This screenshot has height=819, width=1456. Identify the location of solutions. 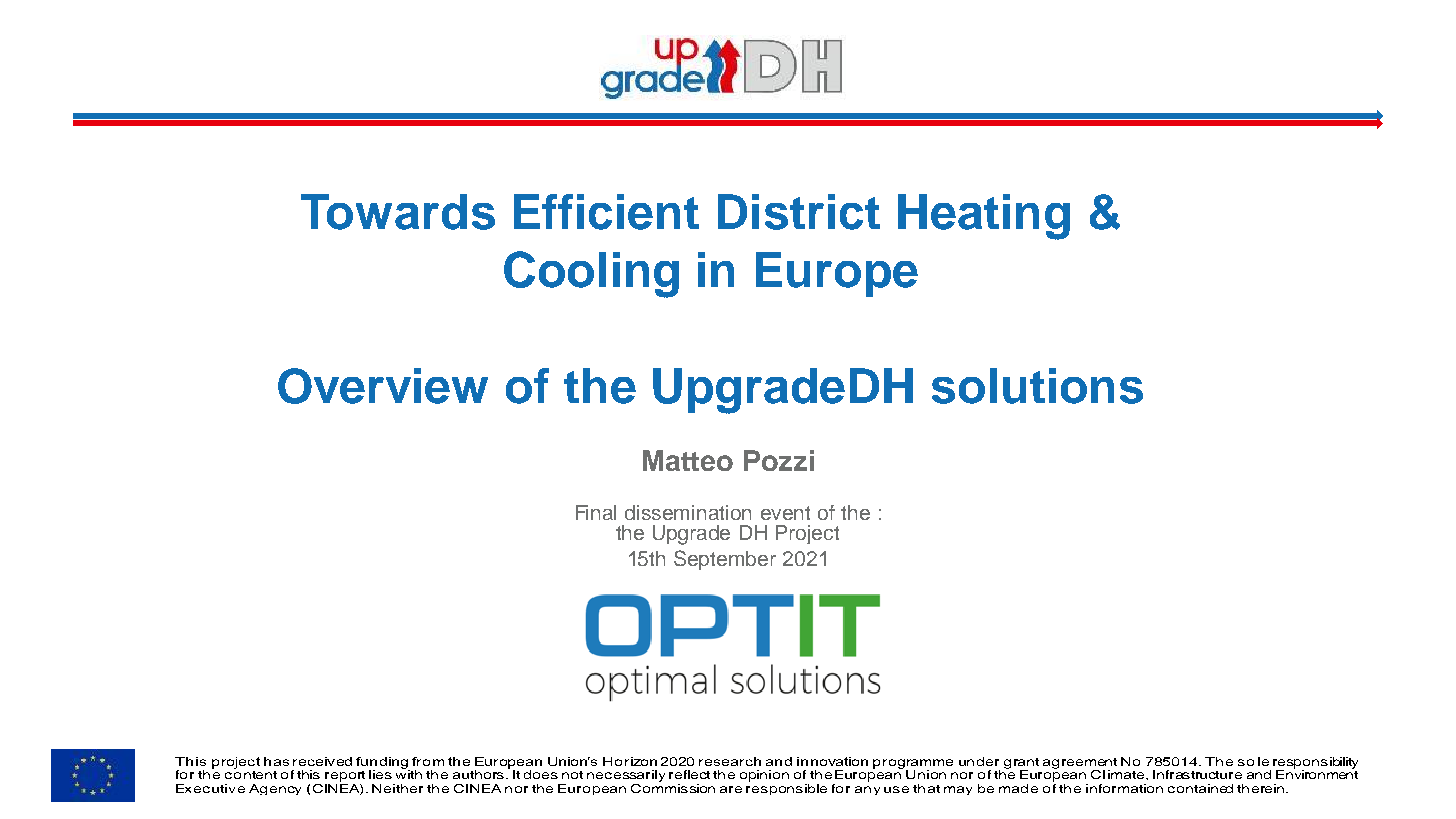
(1037, 386).
